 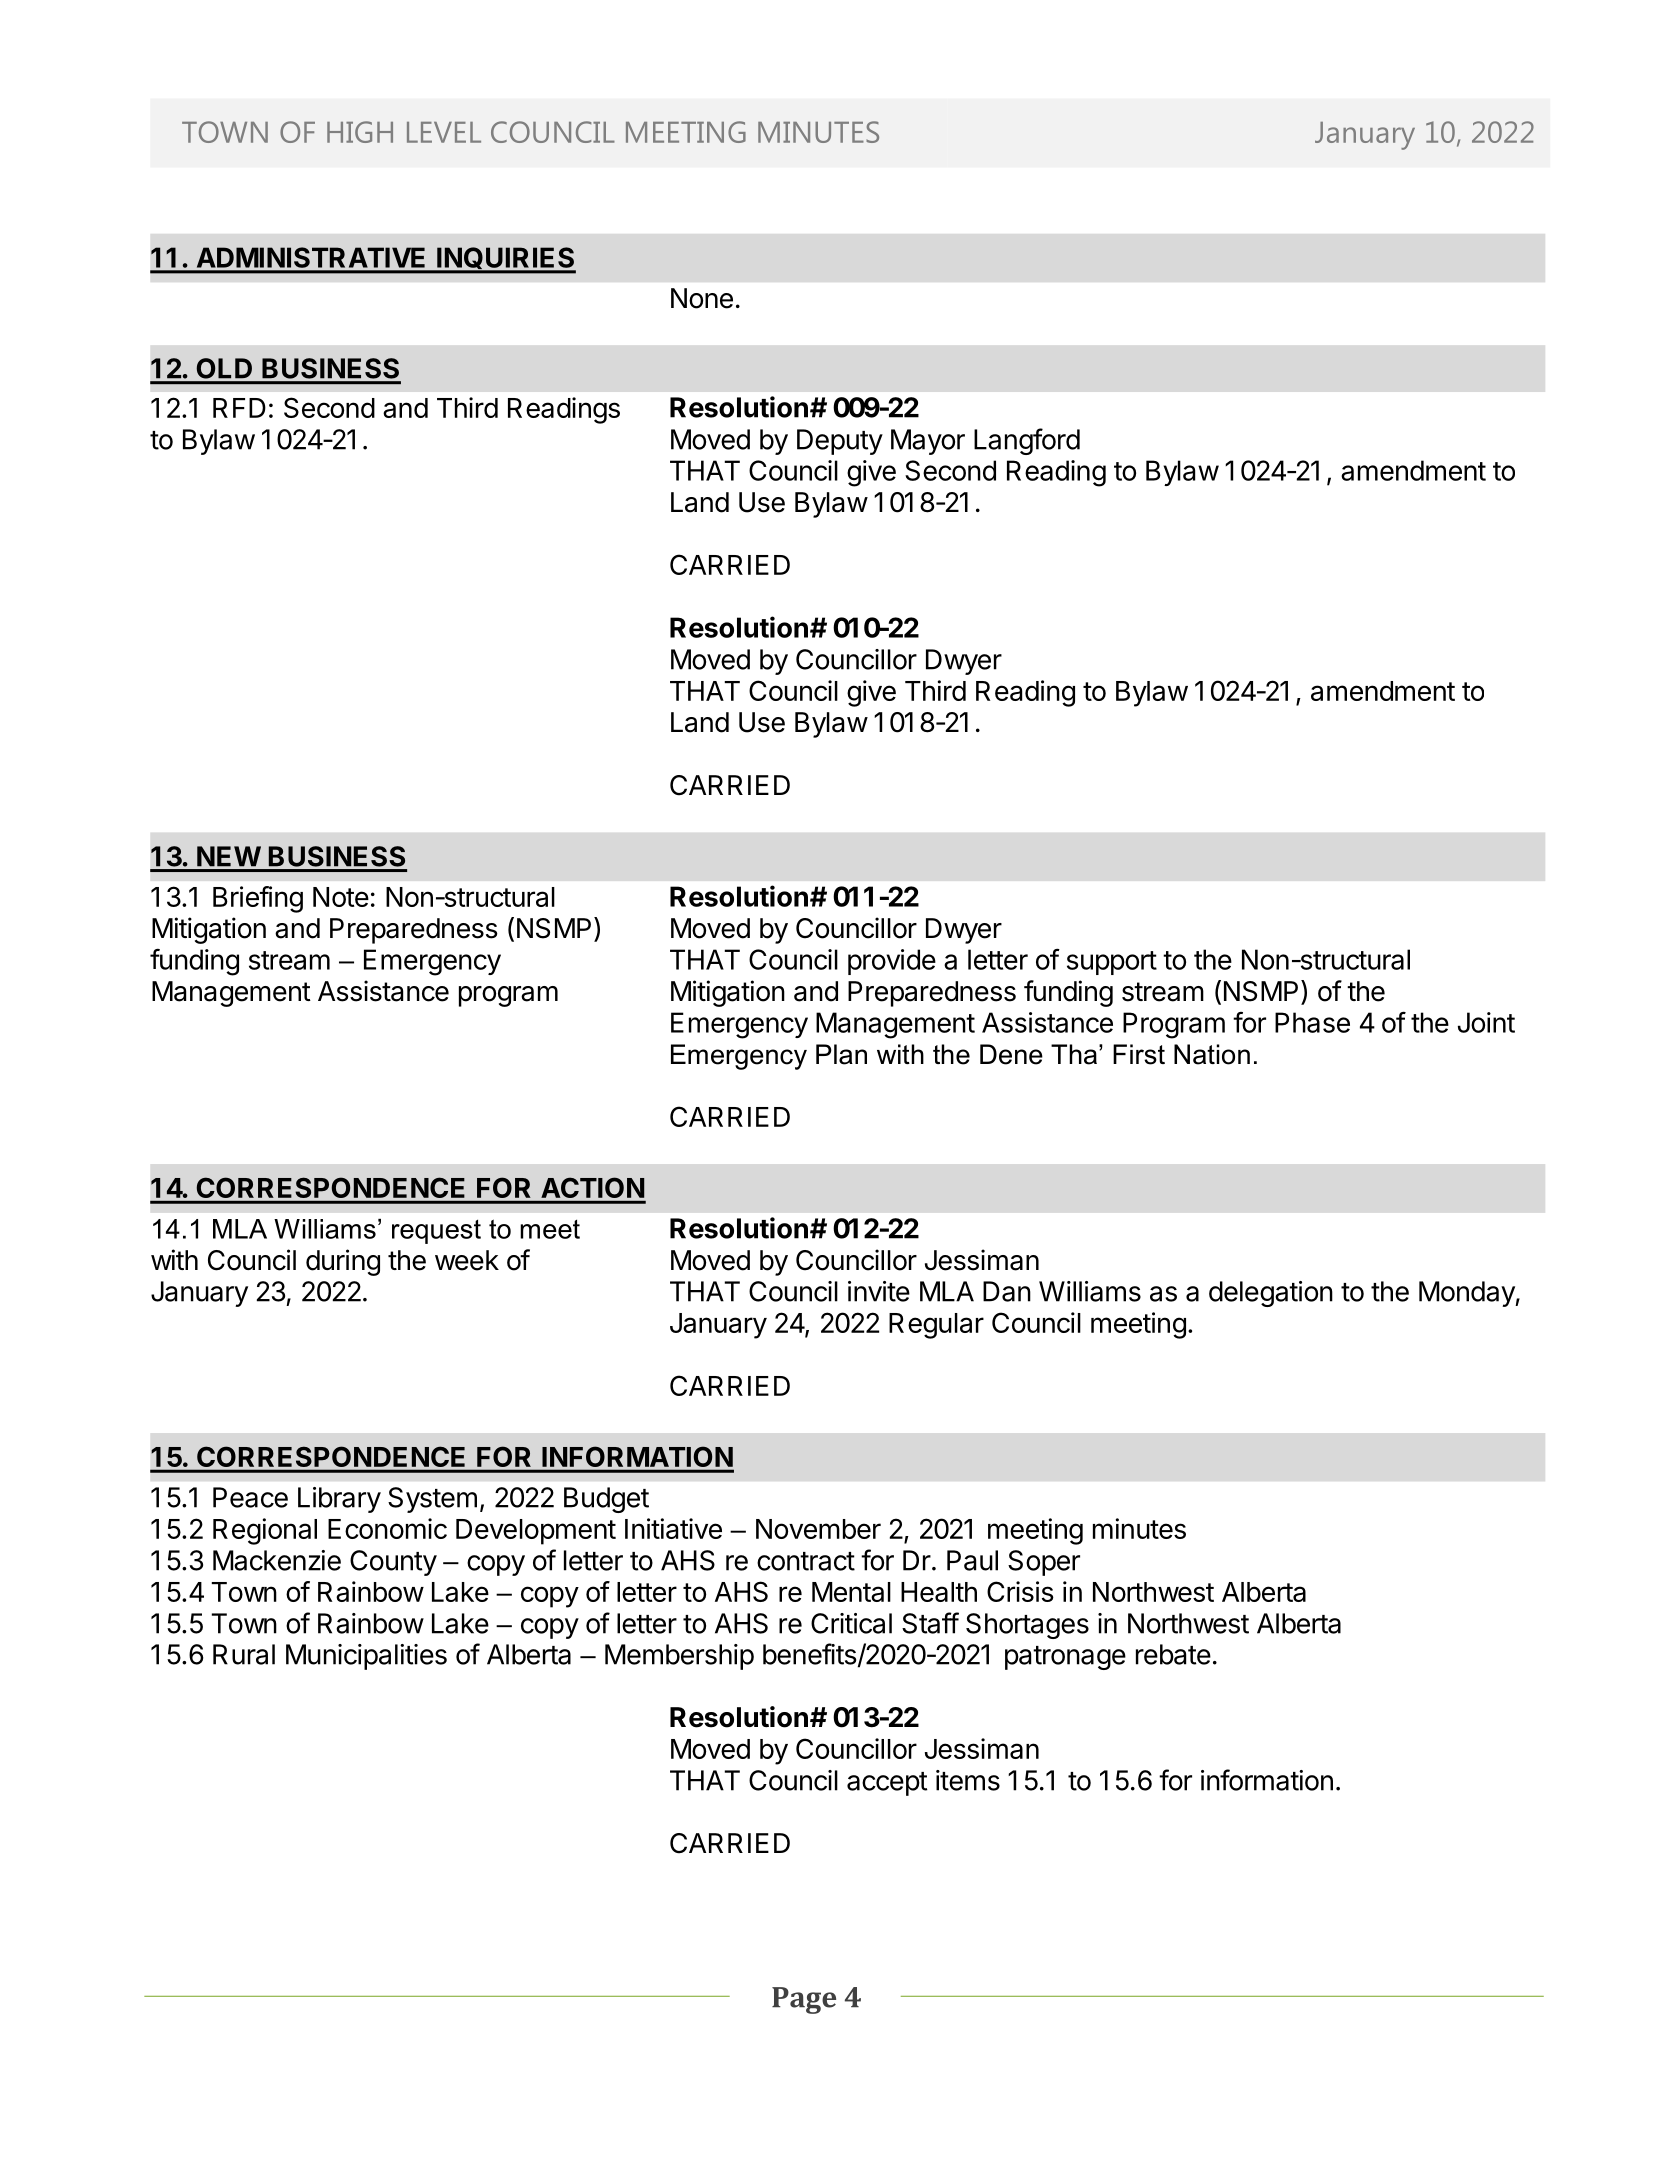 What do you see at coordinates (341, 897) in the page?
I see `Note` at bounding box center [341, 897].
